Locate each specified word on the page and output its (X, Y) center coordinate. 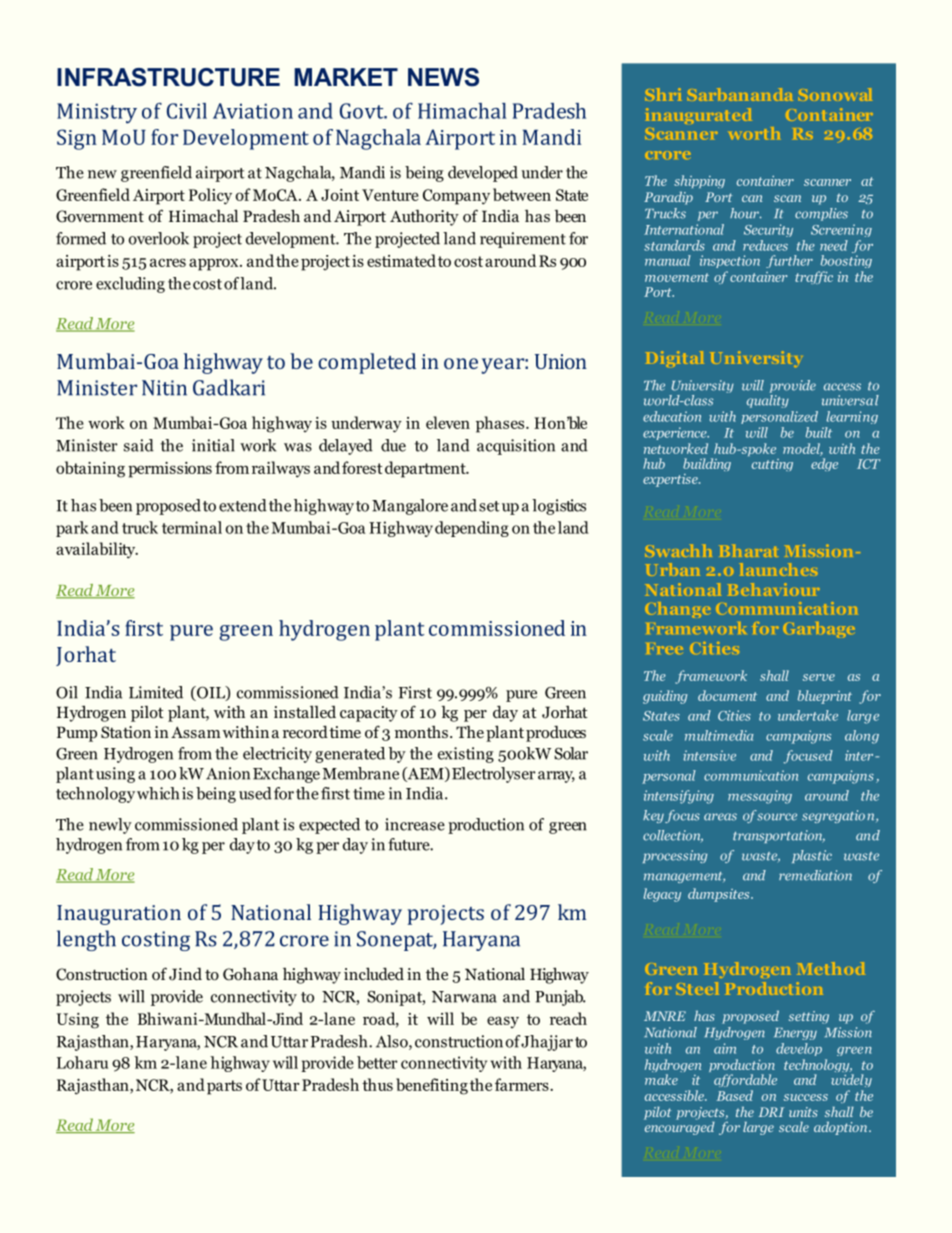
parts (224, 1087)
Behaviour (773, 589)
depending (472, 529)
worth (754, 133)
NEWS (443, 77)
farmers (523, 1084)
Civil (187, 111)
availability (97, 550)
